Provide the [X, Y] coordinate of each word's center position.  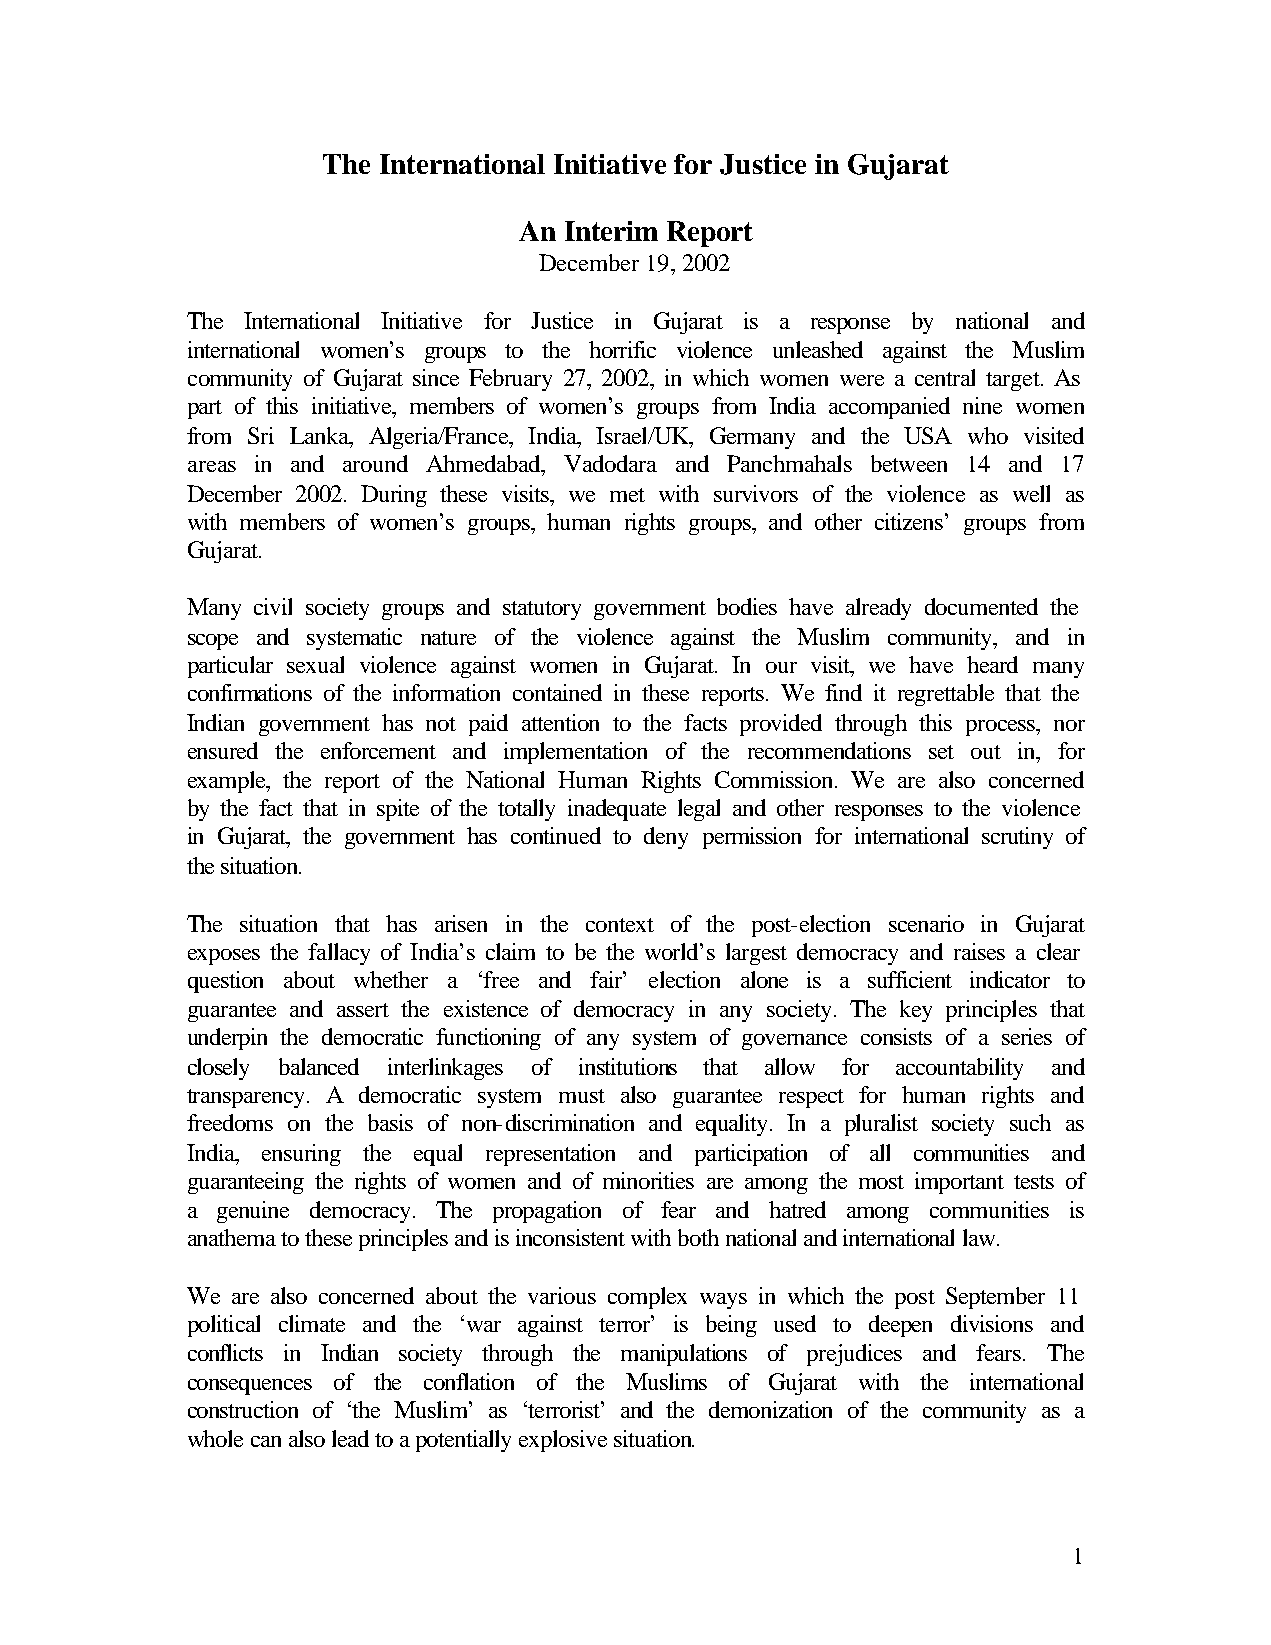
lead [350, 1438]
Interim [611, 231]
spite [398, 810]
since [436, 377]
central [945, 377]
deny [666, 838]
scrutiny [1017, 838]
